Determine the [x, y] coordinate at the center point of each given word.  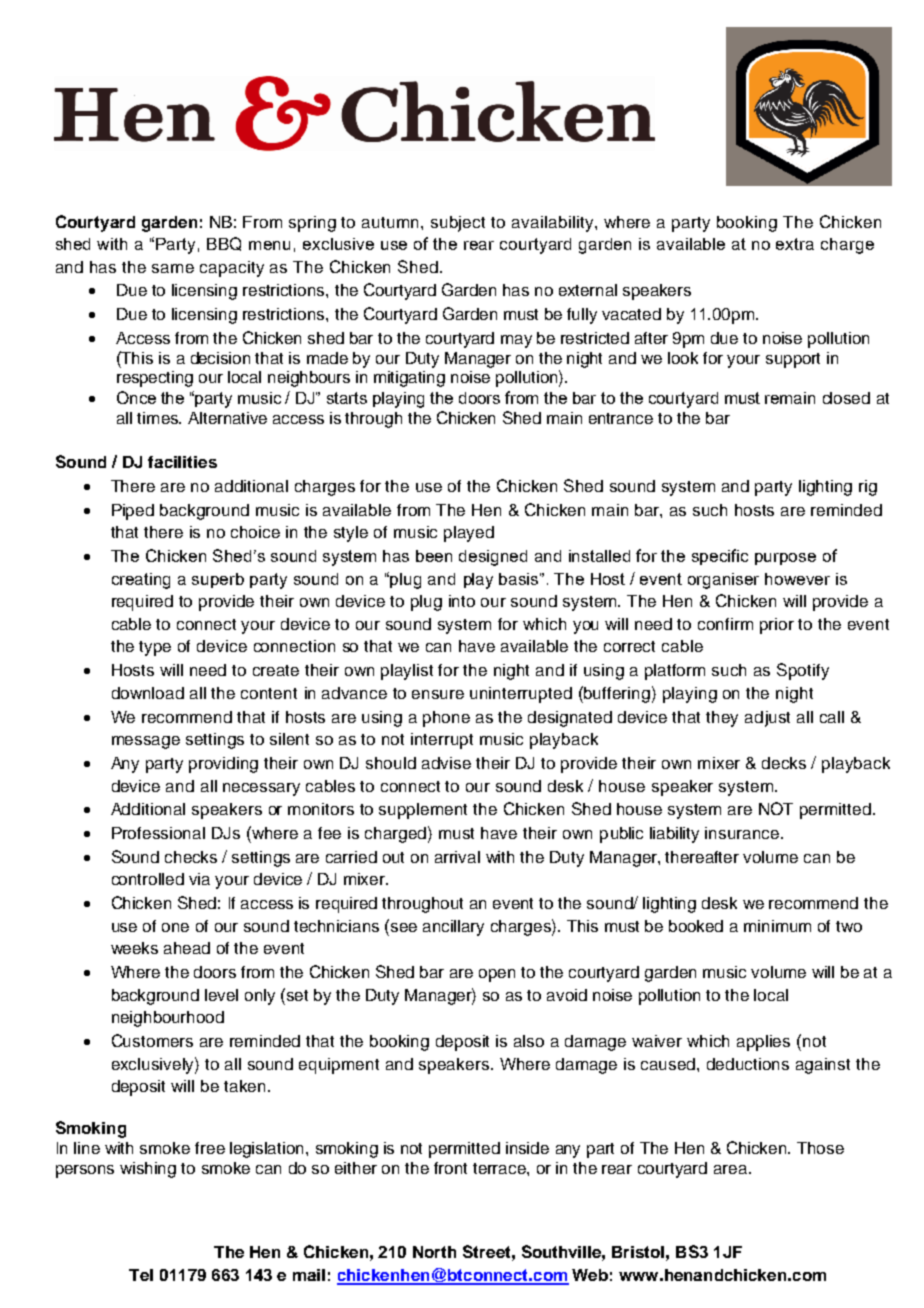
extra [795, 244]
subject [458, 224]
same [173, 268]
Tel [141, 1275]
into [462, 601]
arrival [457, 857]
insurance [742, 833]
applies [763, 1043]
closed [846, 398]
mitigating [409, 379]
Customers [152, 1040]
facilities [182, 462]
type [155, 648]
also [529, 1041]
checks [191, 857]
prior [777, 626]
